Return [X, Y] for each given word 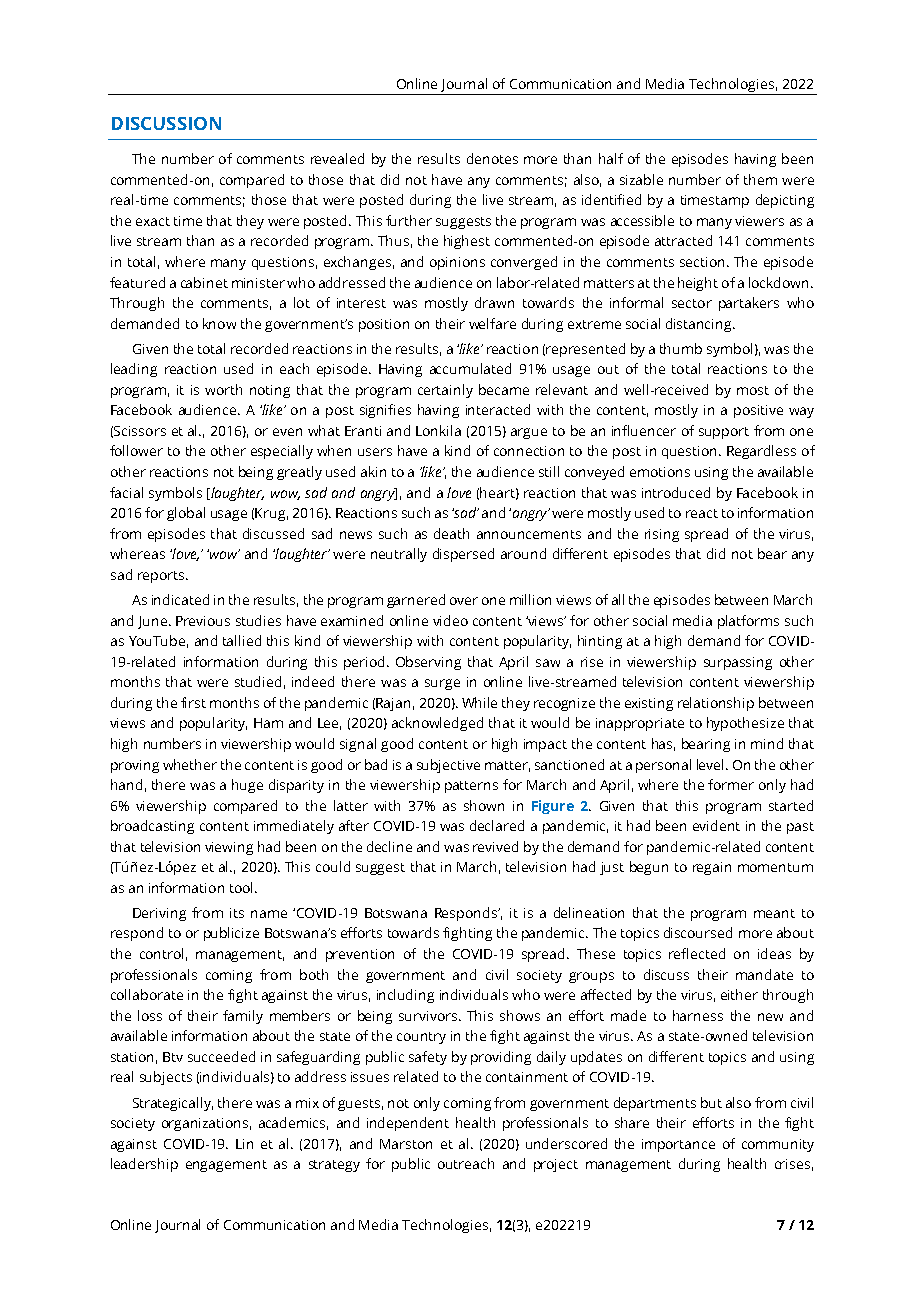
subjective [448, 766]
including [405, 996]
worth [223, 389]
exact [153, 221]
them [760, 179]
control [161, 953]
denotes [492, 158]
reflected [697, 953]
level [712, 764]
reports [162, 577]
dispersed [463, 555]
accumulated [470, 368]
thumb [681, 348]
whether [190, 764]
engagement [226, 1166]
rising [662, 535]
